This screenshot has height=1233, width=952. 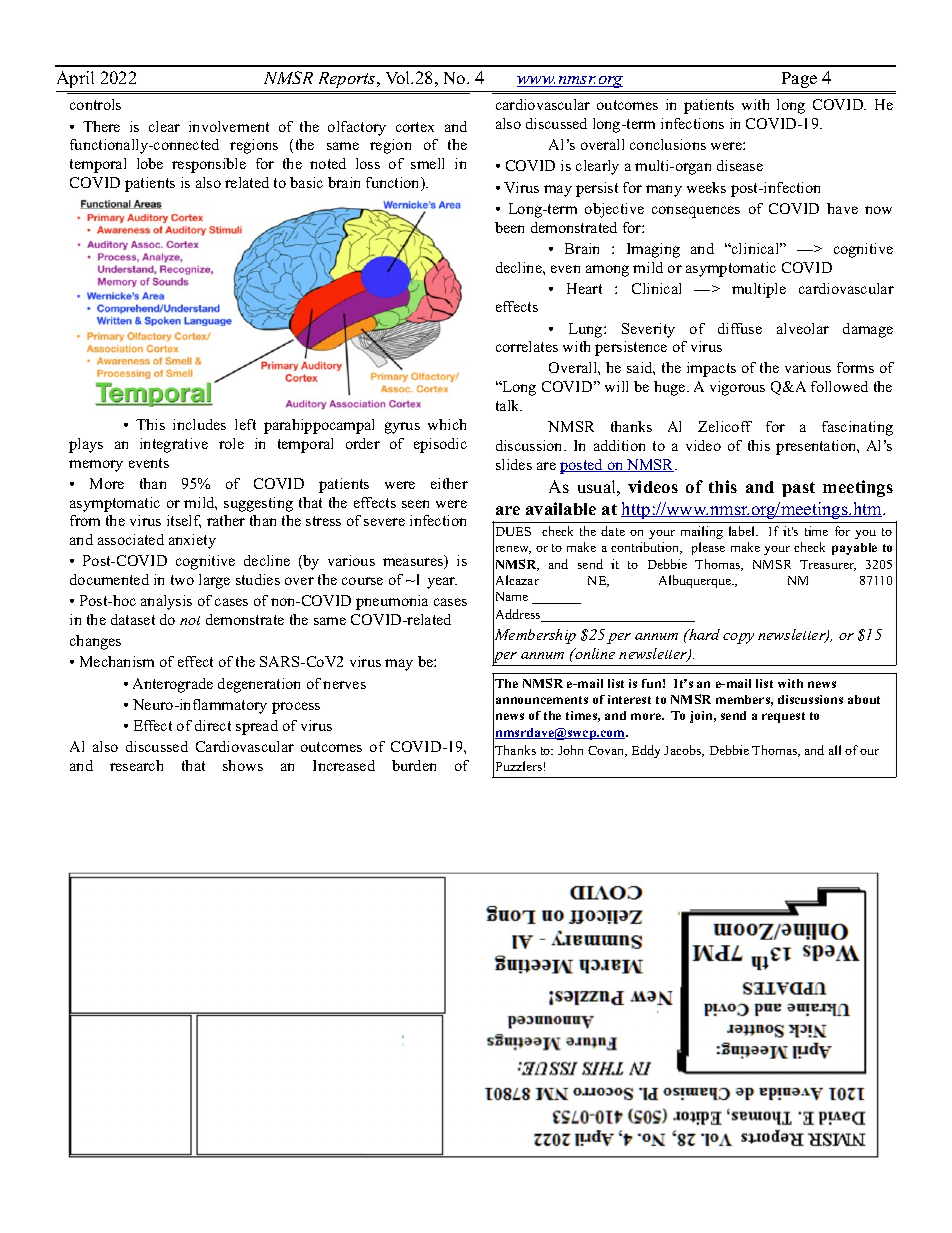 What do you see at coordinates (136, 765) in the screenshot?
I see `research` at bounding box center [136, 765].
